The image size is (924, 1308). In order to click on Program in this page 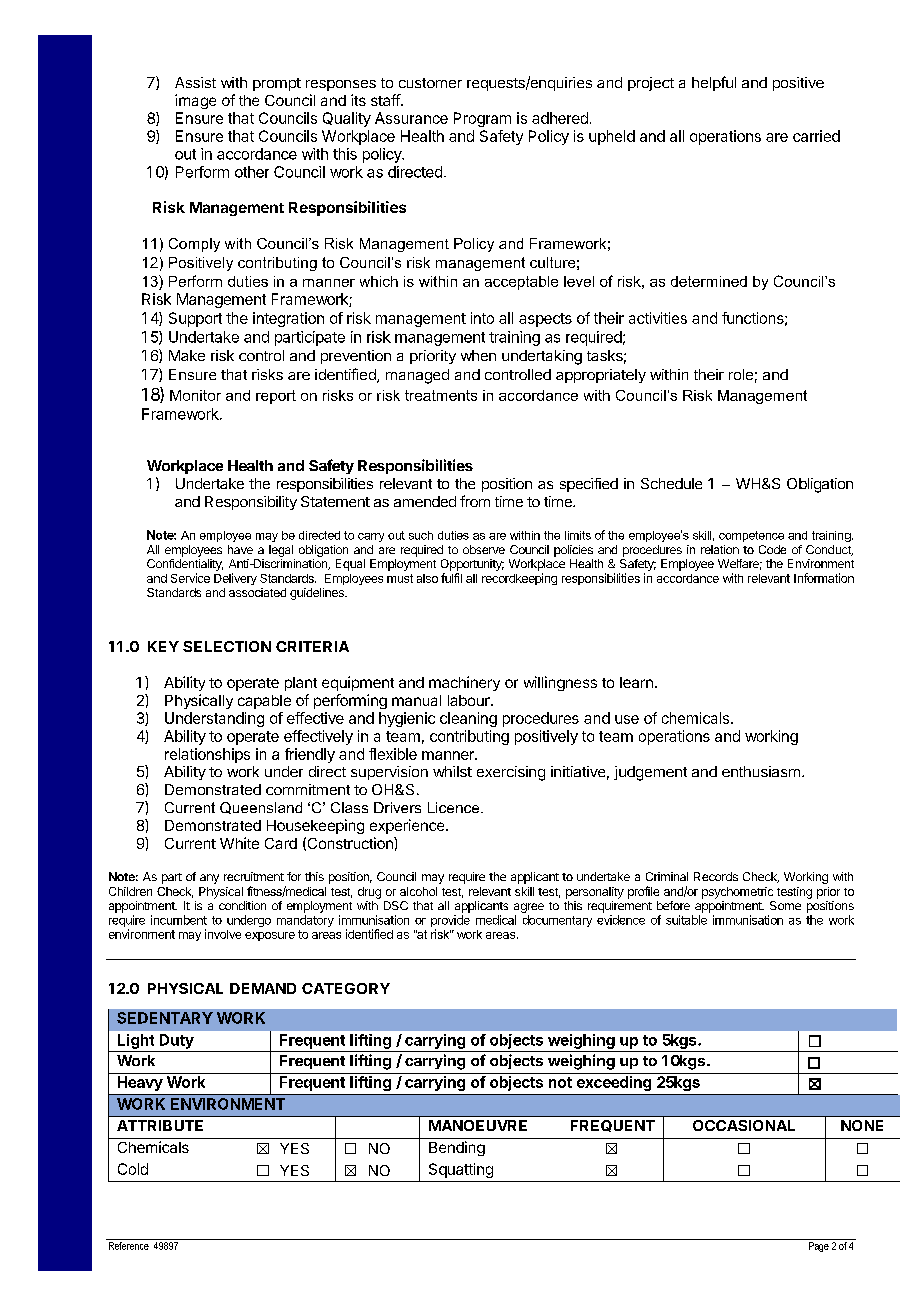, I will do `click(482, 119)`.
